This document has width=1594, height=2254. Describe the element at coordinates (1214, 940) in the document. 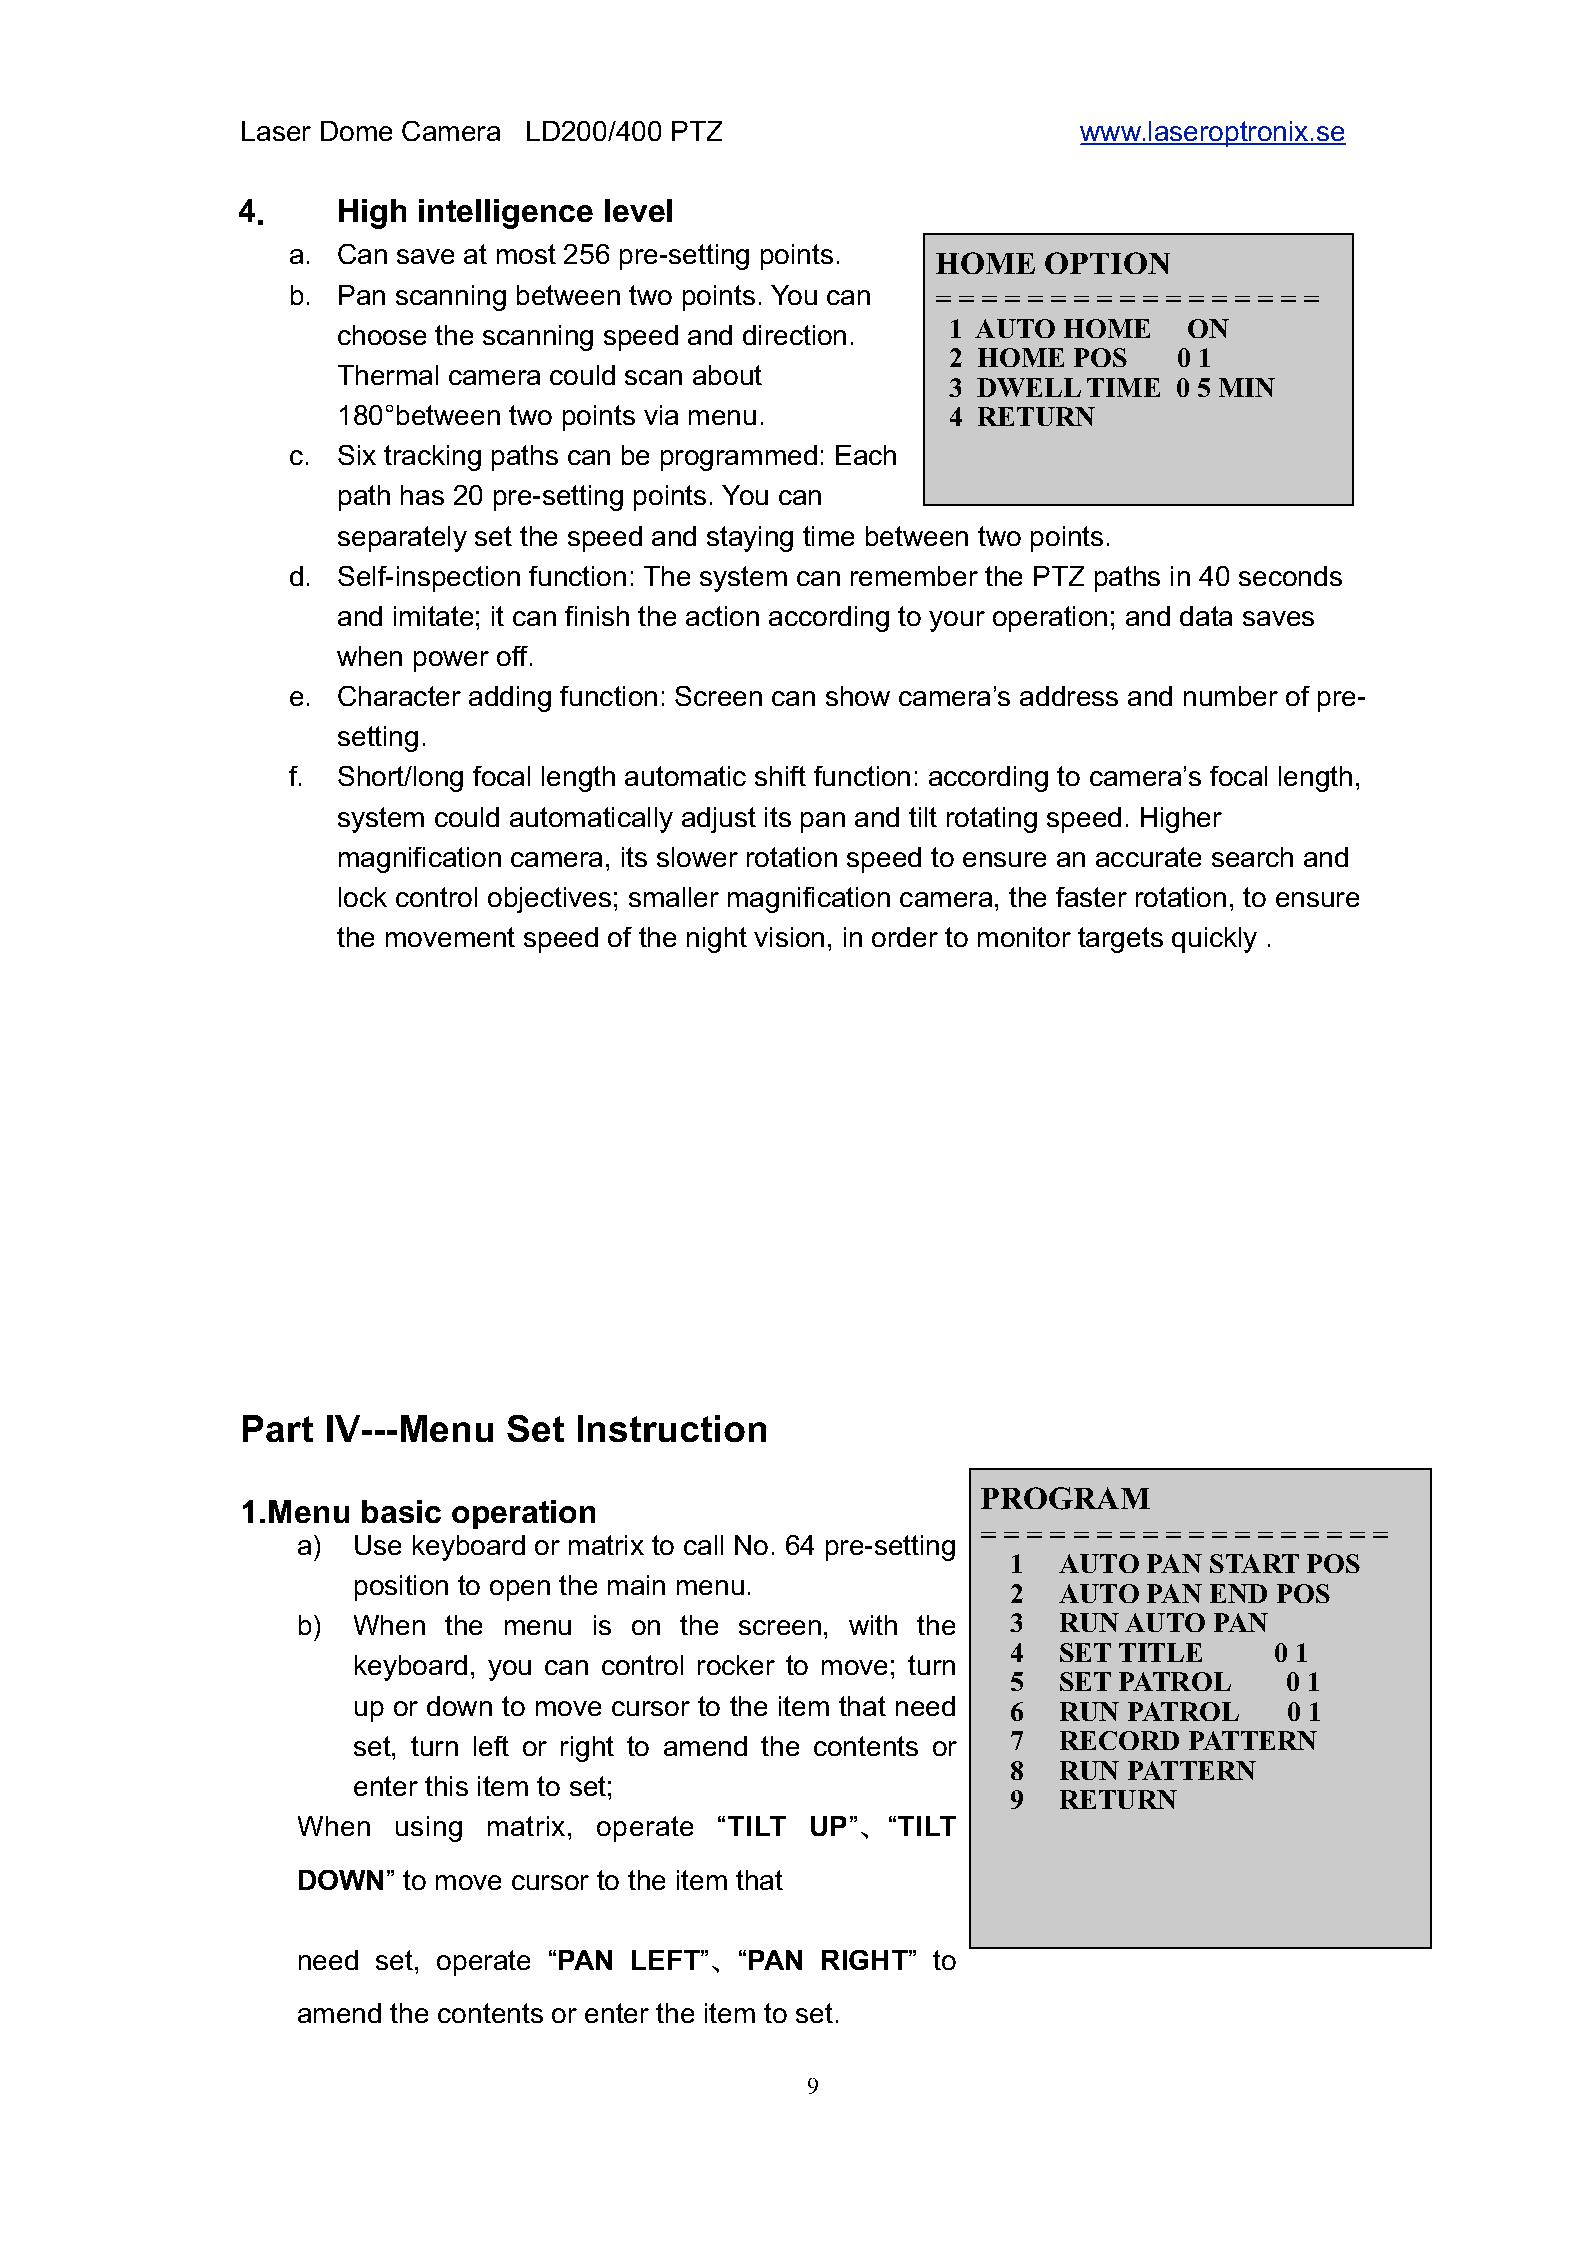

I see `quickly` at that location.
